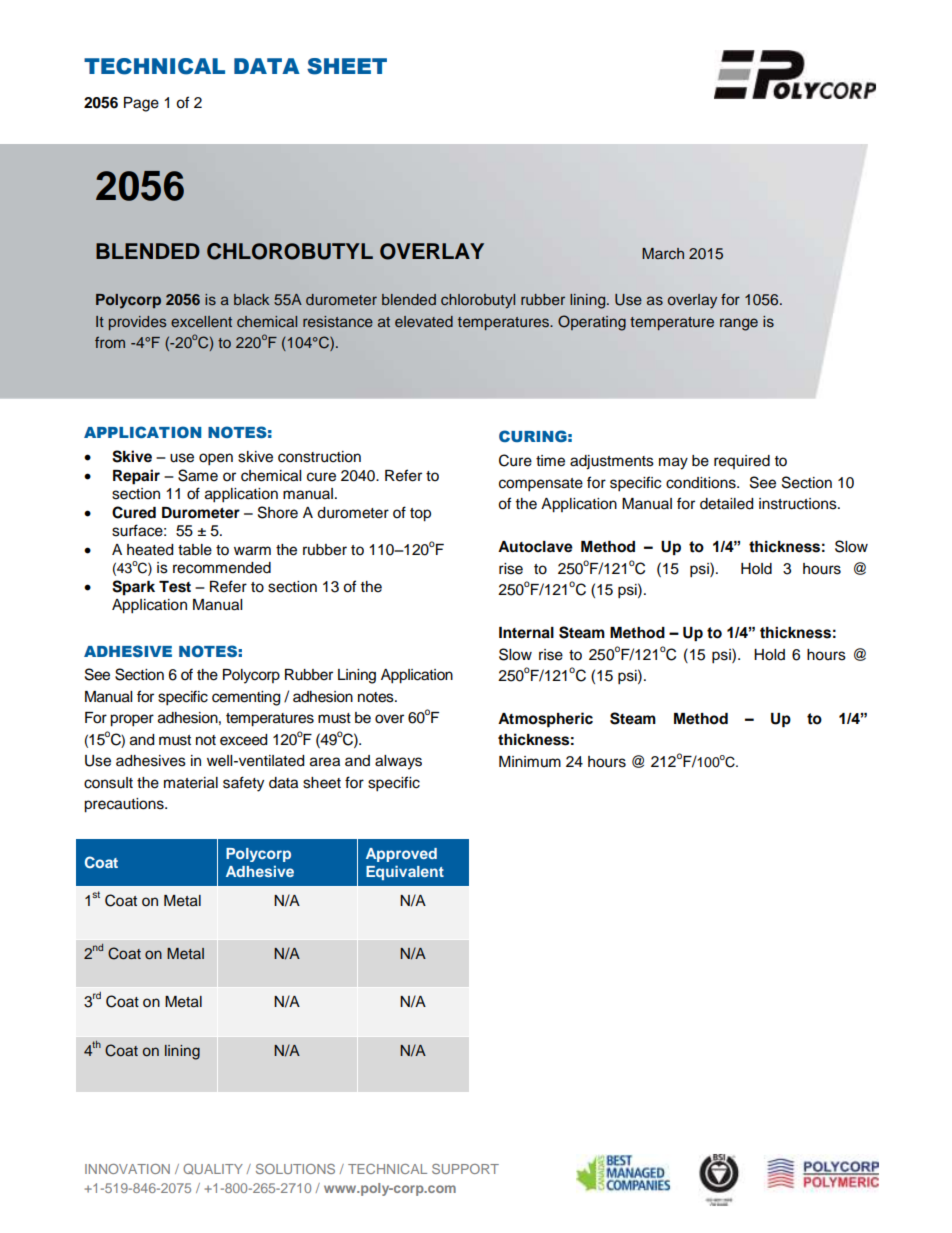 Image resolution: width=952 pixels, height=1233 pixels. I want to click on SOLUTIONS, so click(295, 1169).
